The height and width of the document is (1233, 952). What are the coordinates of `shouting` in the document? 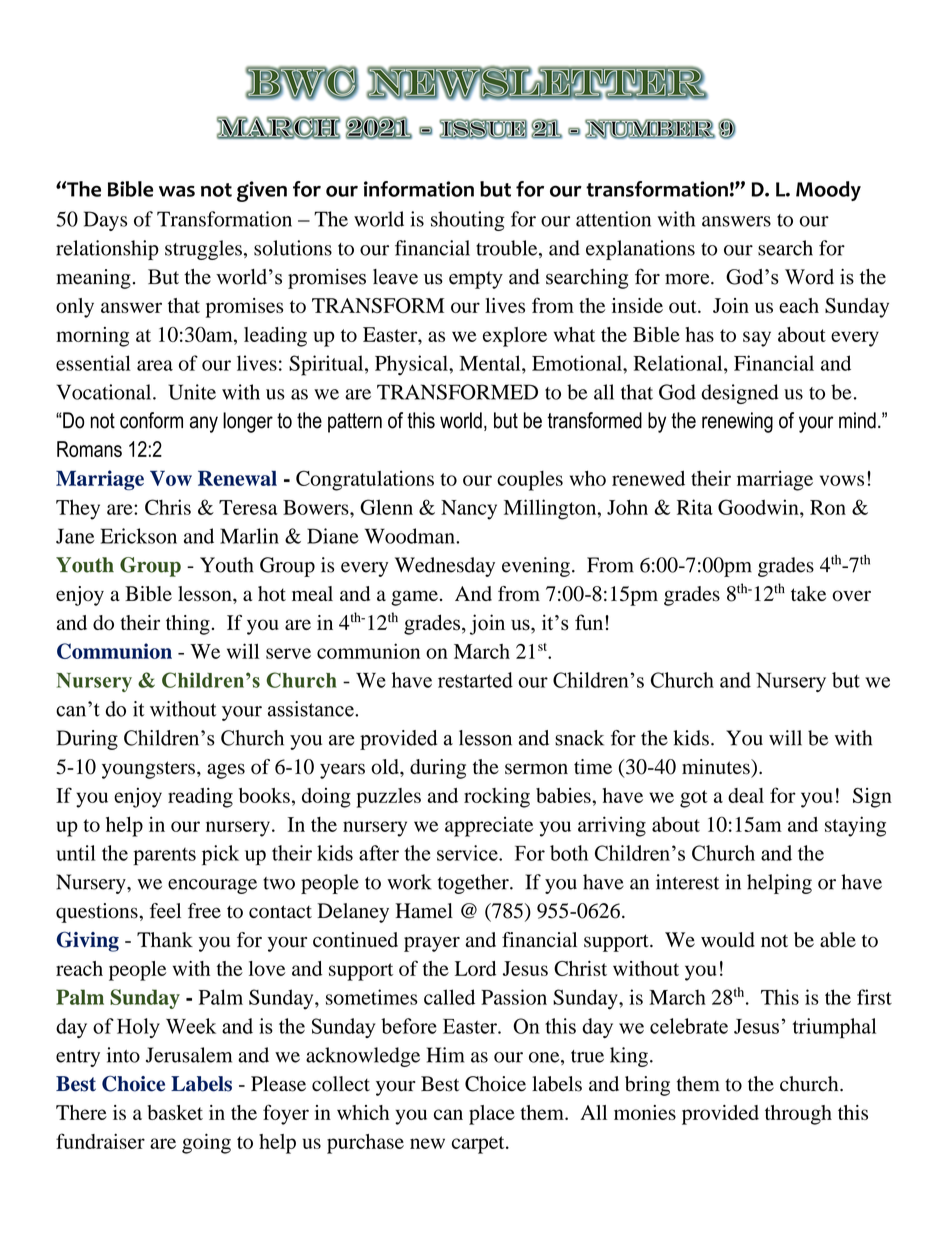 It's located at (468, 221).
